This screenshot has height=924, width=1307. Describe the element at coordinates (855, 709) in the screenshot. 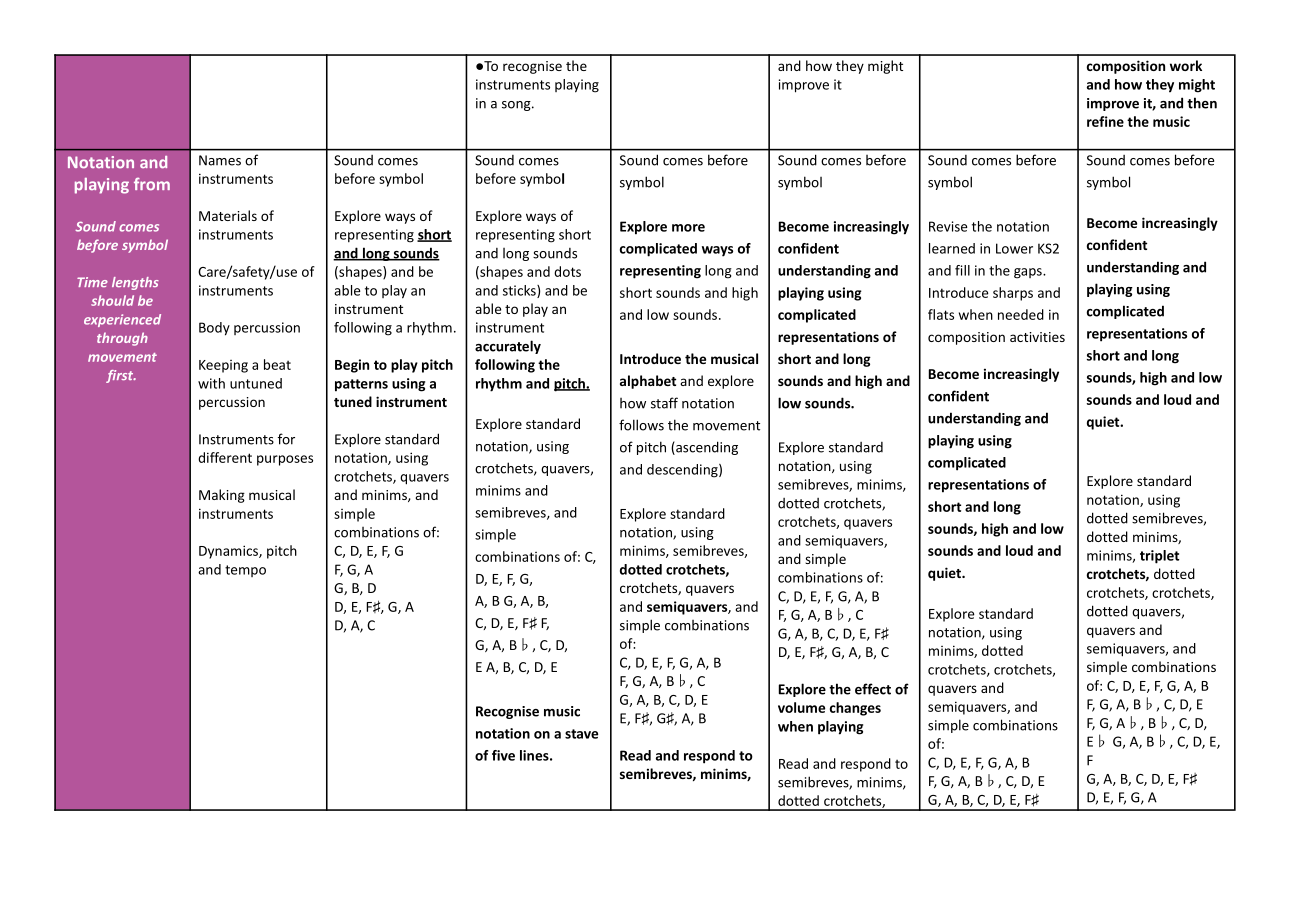

I see `changes` at that location.
